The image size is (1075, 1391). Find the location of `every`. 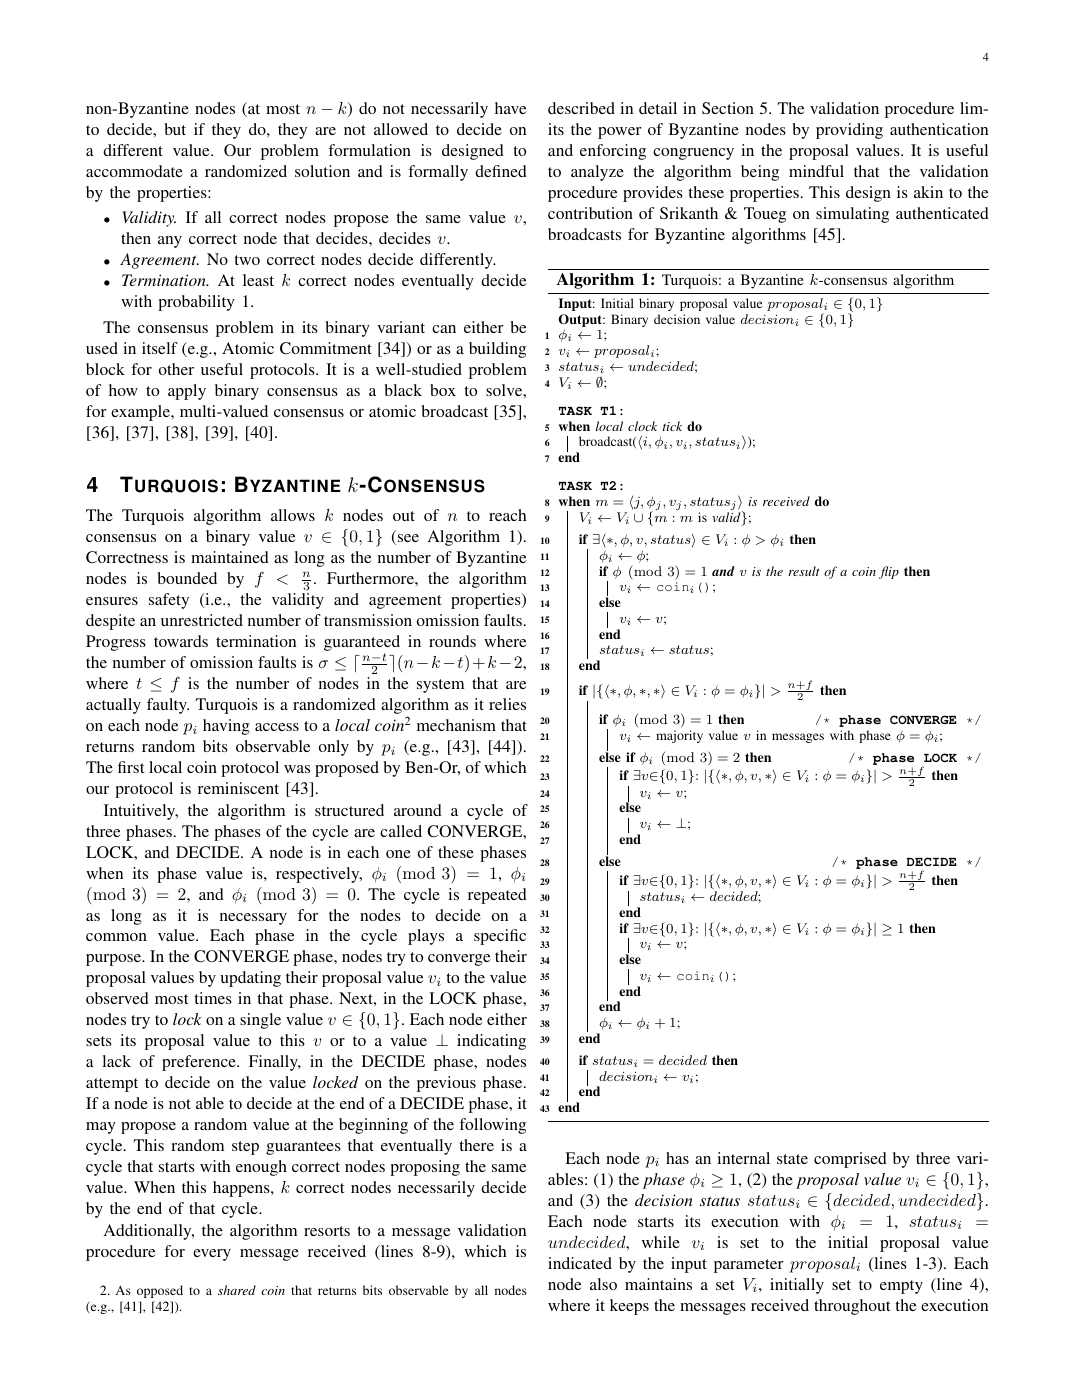

every is located at coordinates (212, 1255).
